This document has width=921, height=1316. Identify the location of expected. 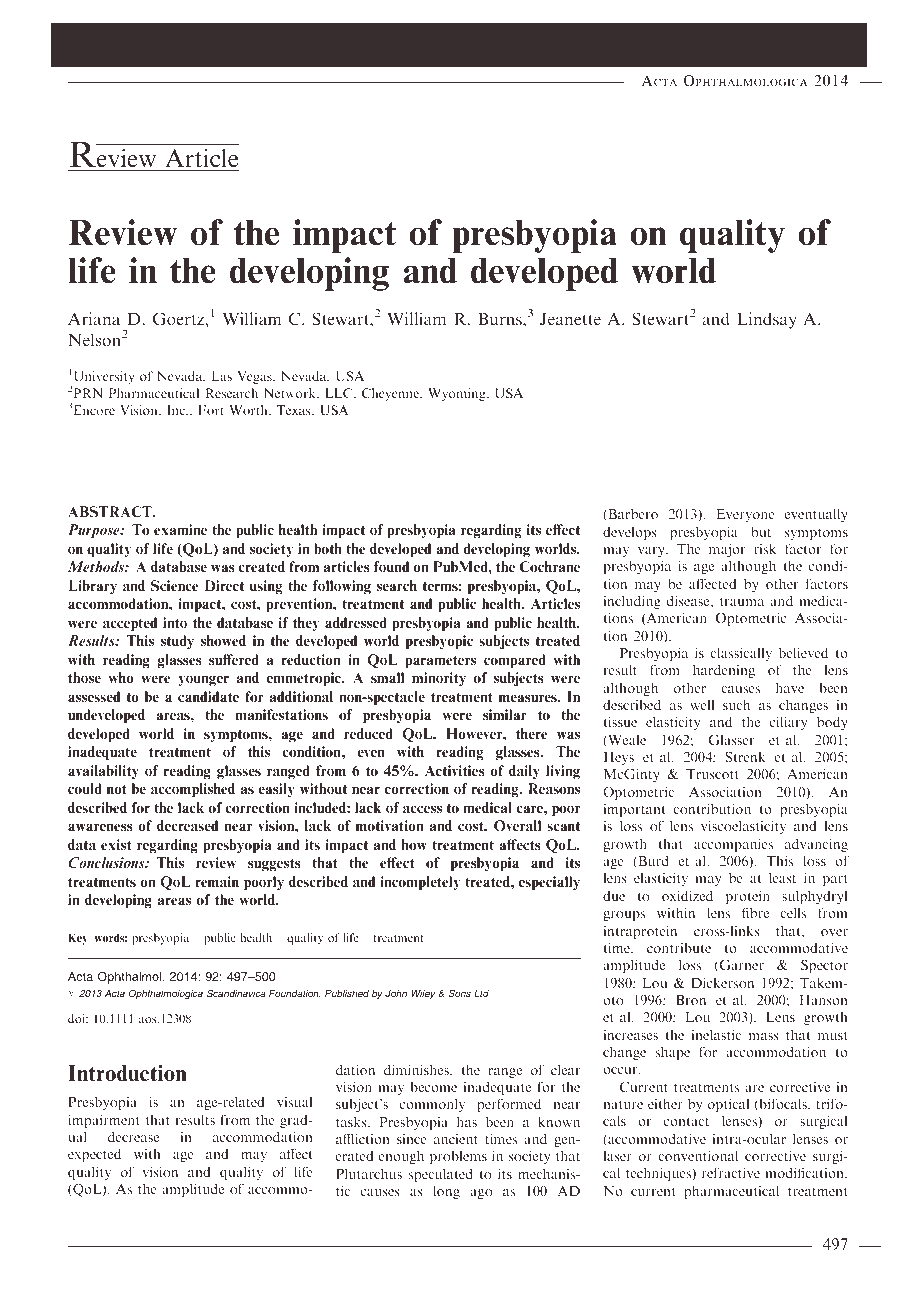
(94, 1155).
